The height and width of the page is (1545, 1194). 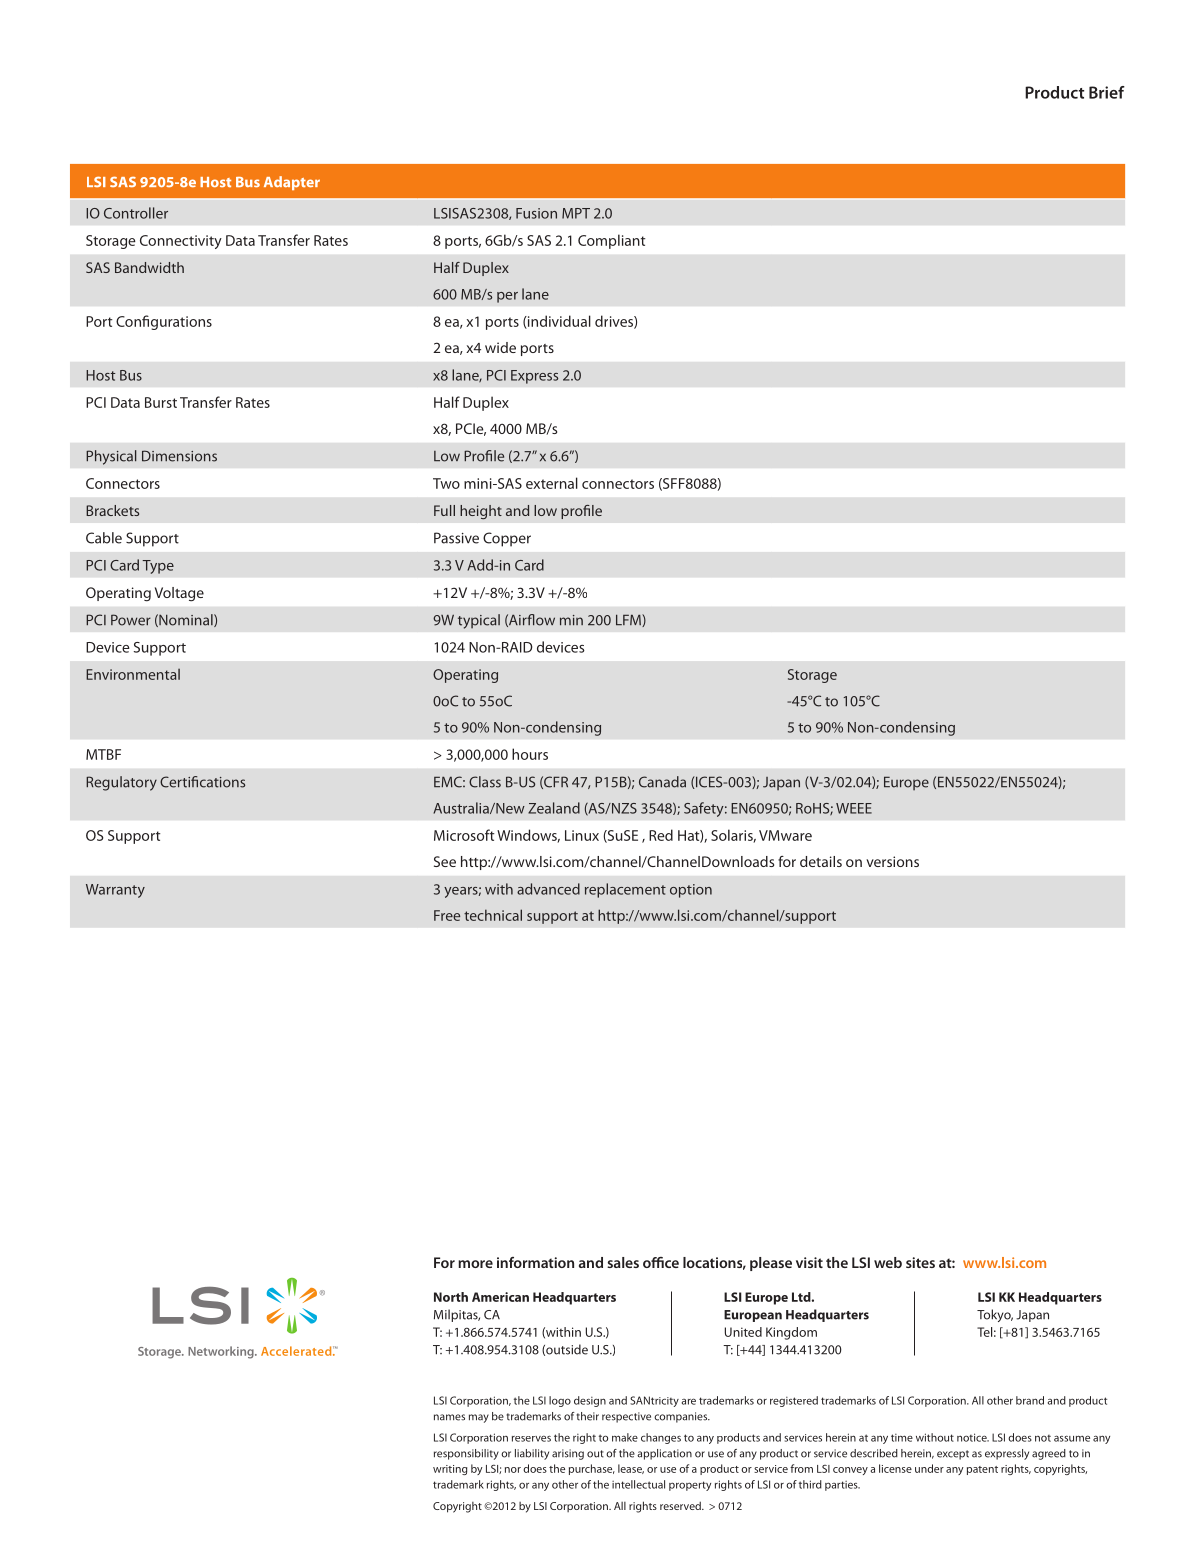 What do you see at coordinates (892, 861) in the page?
I see `versions` at bounding box center [892, 861].
